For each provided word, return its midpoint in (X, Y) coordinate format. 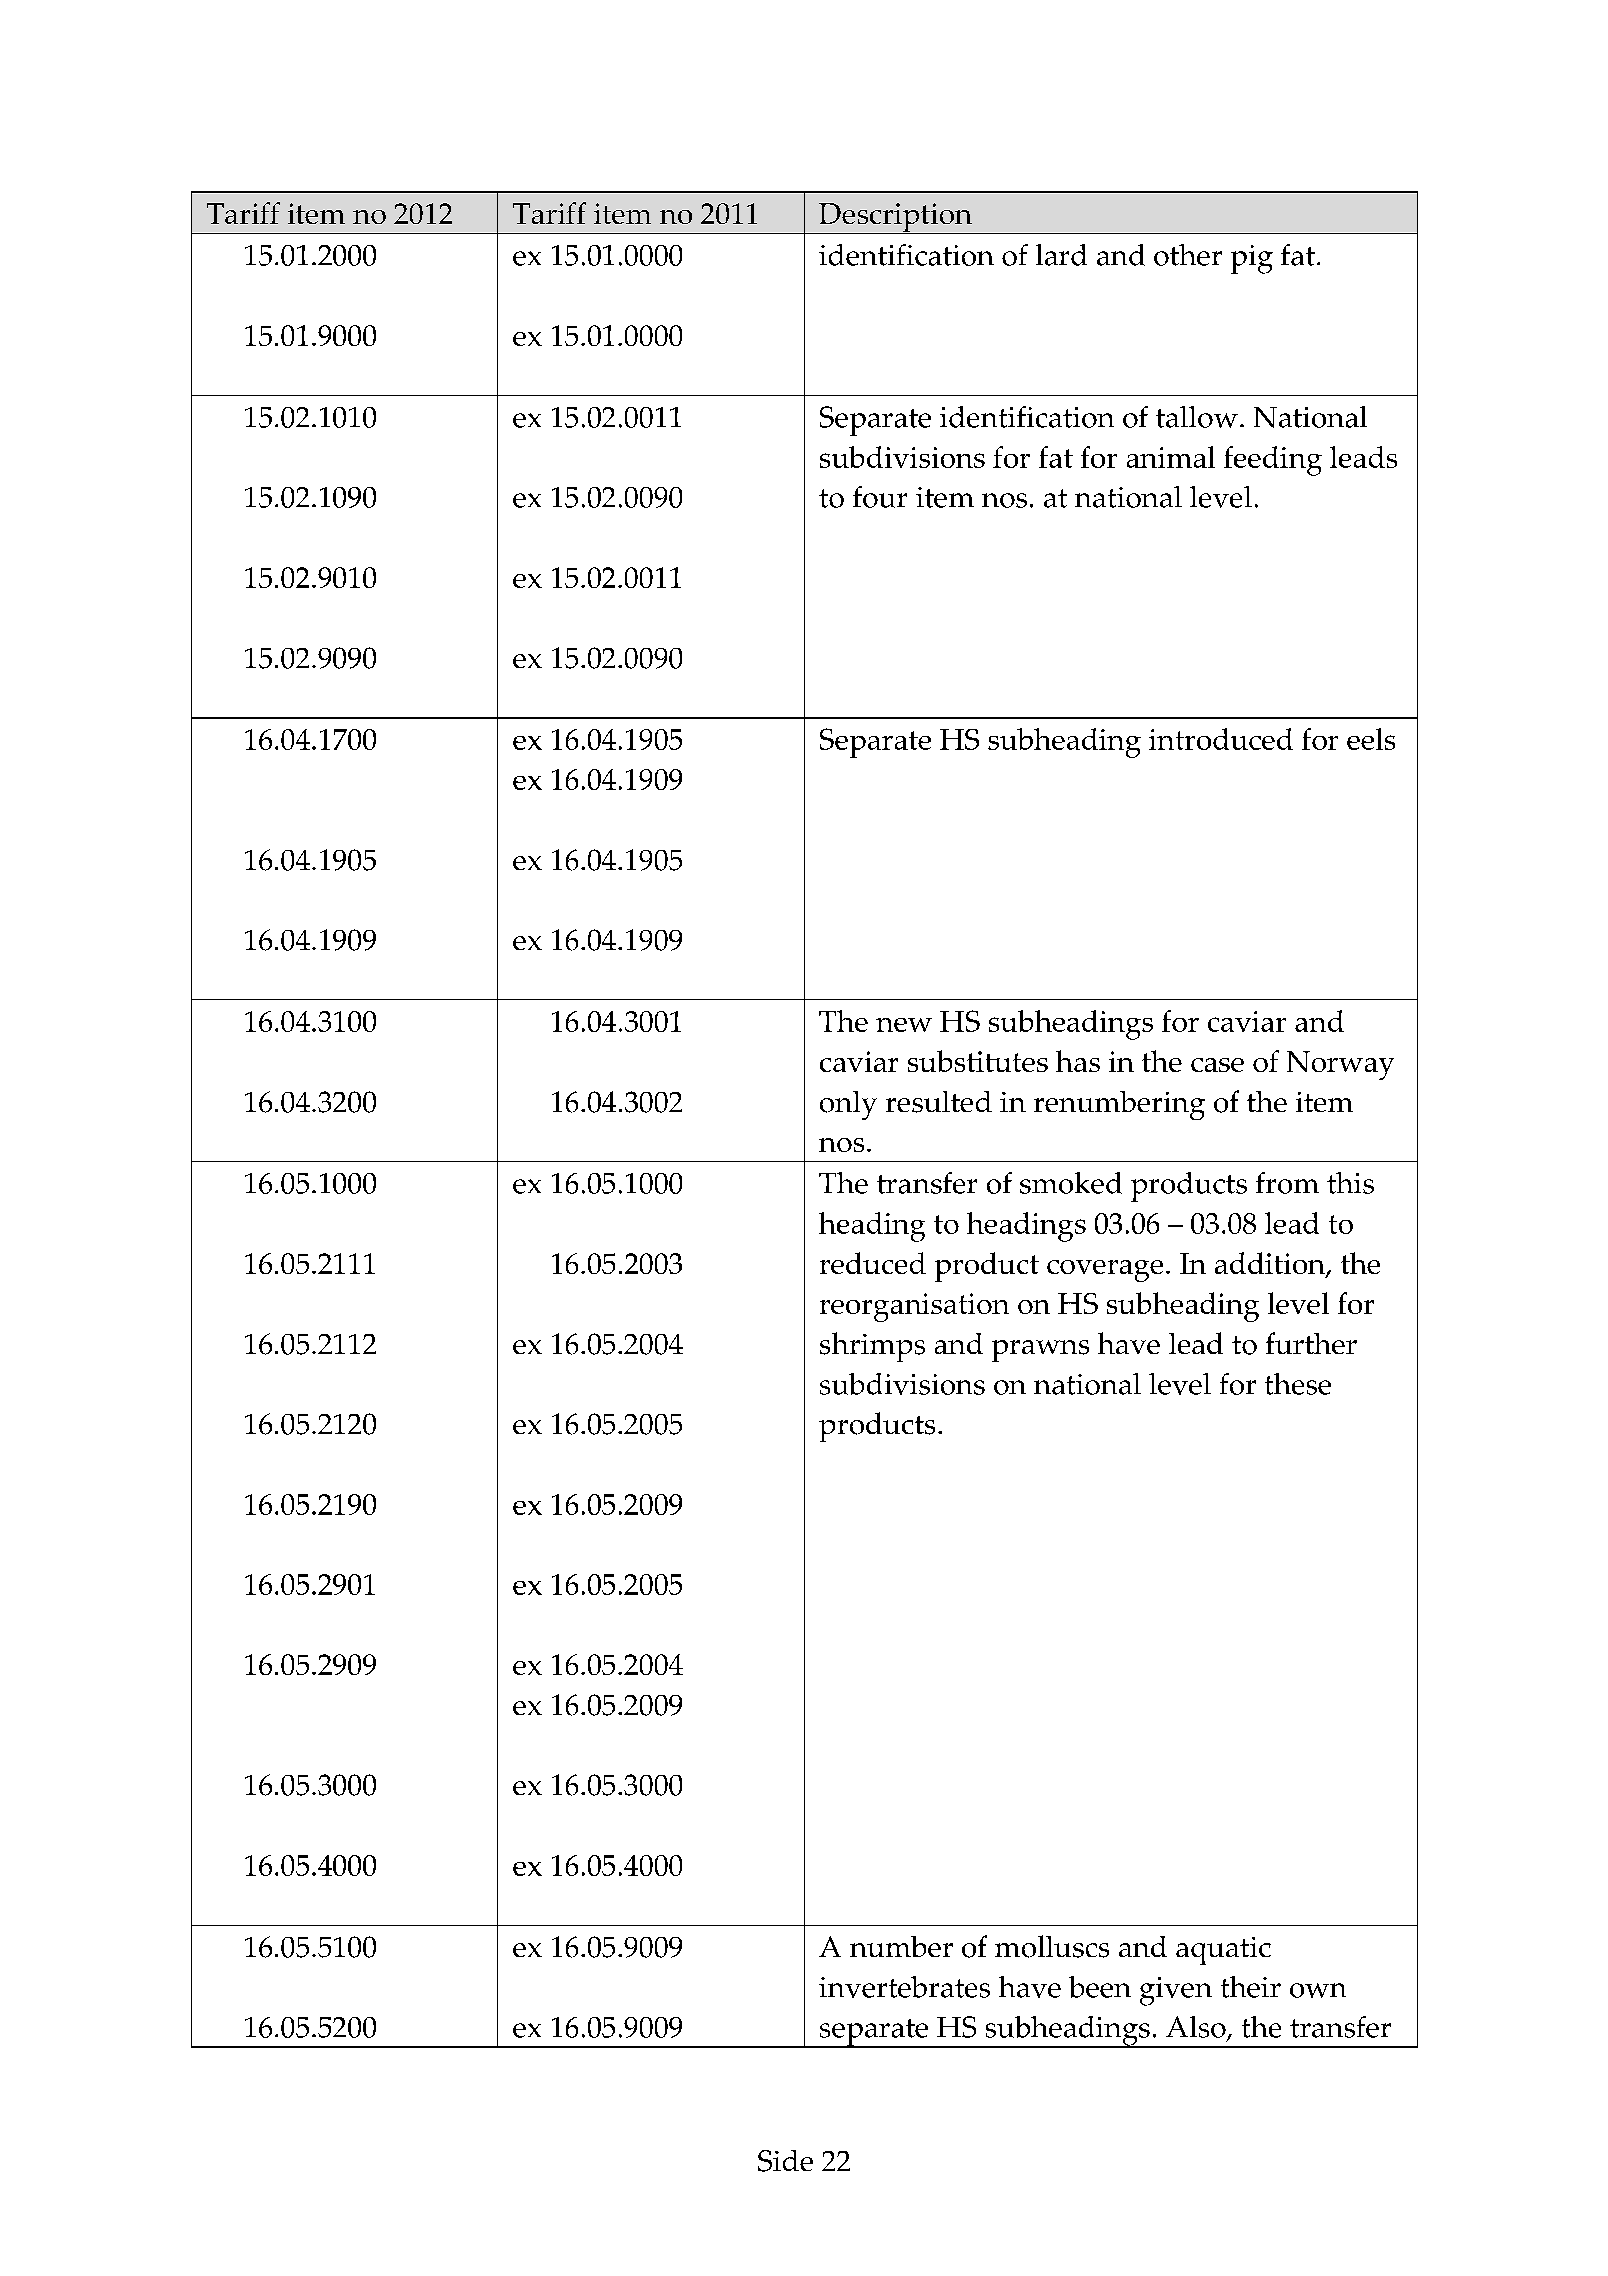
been (1100, 1987)
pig (1252, 259)
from (1287, 1183)
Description (895, 218)
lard (1061, 255)
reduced (873, 1263)
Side (785, 2161)
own (1318, 1990)
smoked (1071, 1183)
